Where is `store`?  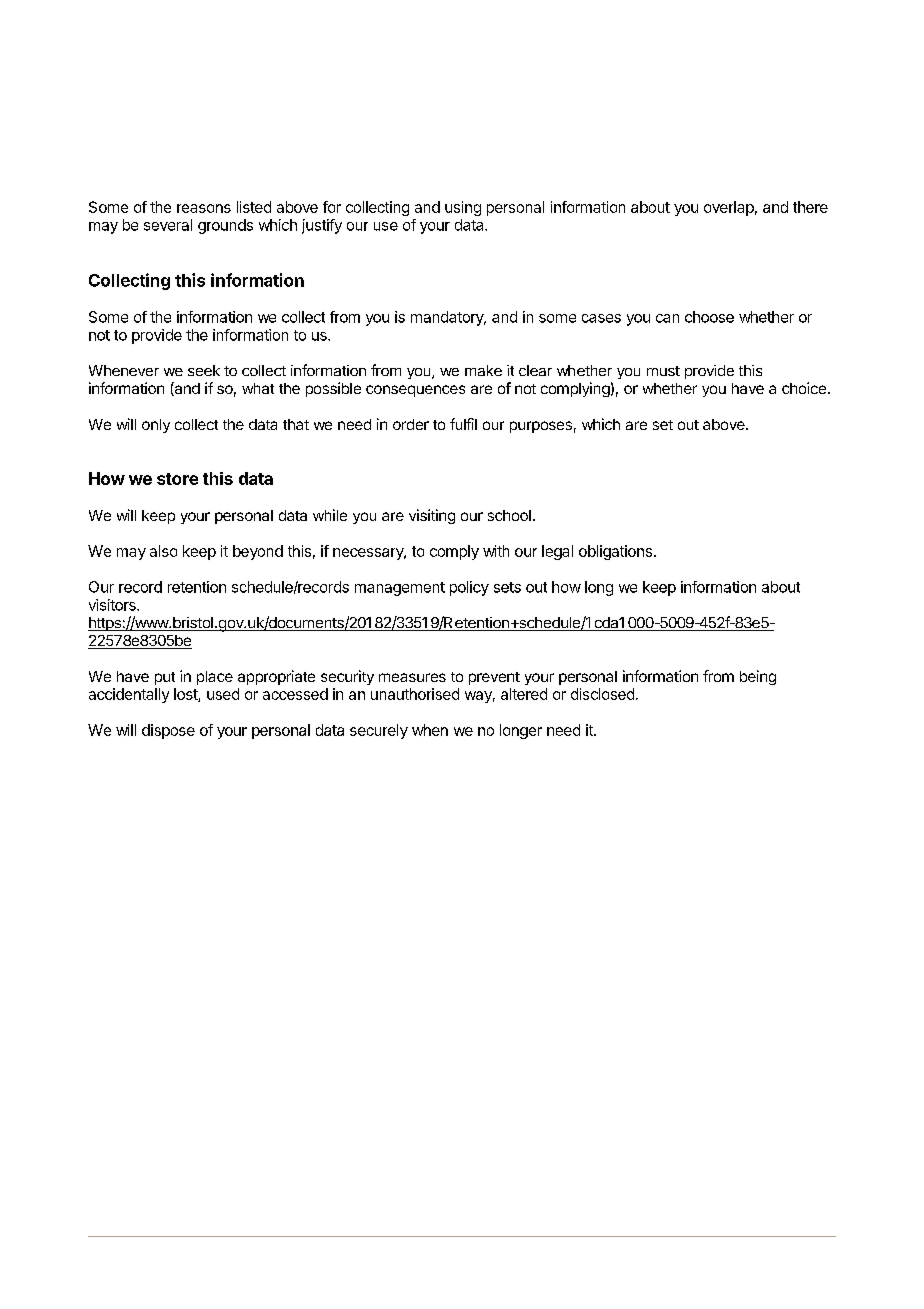
store is located at coordinates (177, 479).
